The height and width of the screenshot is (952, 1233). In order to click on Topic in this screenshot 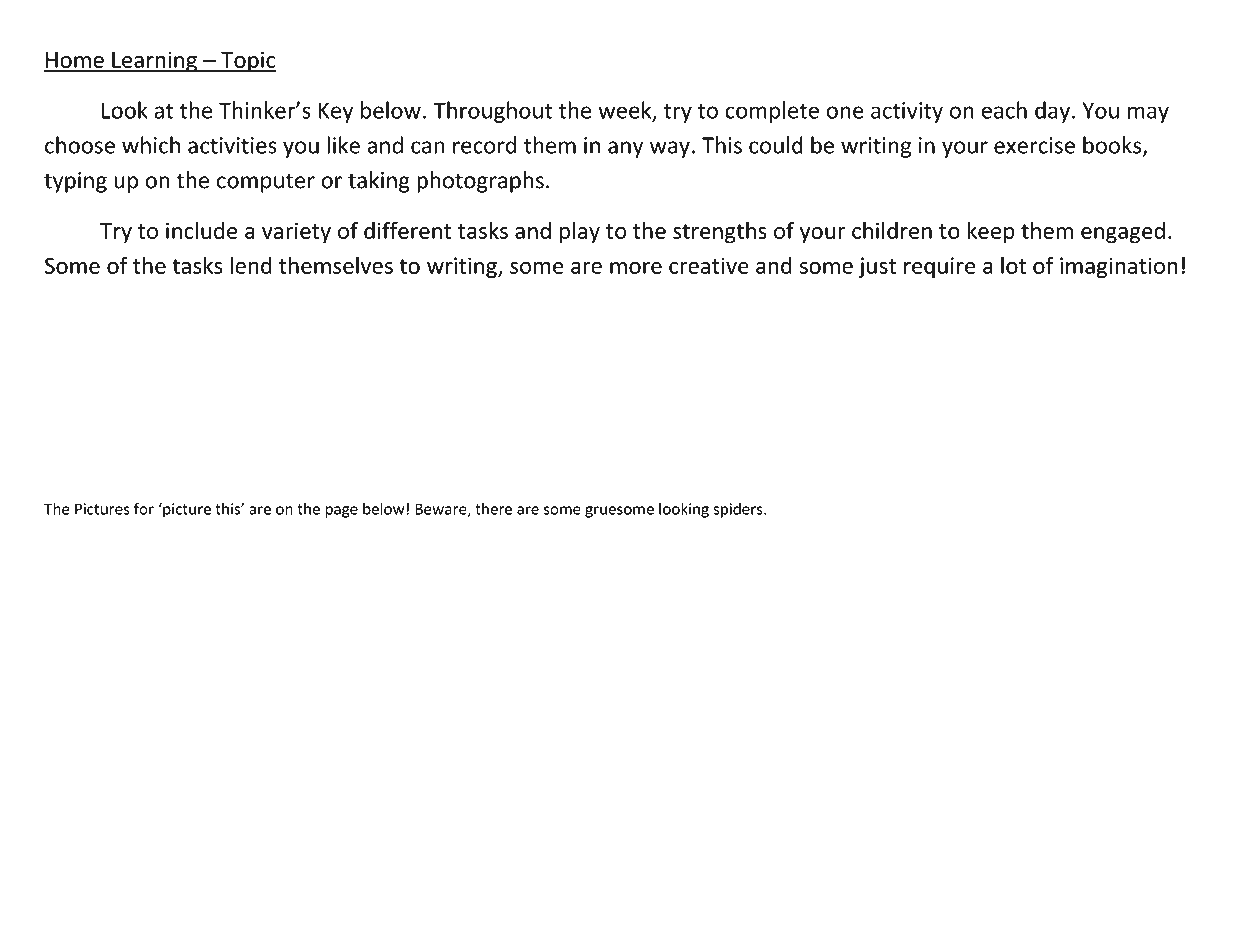, I will do `click(247, 62)`.
